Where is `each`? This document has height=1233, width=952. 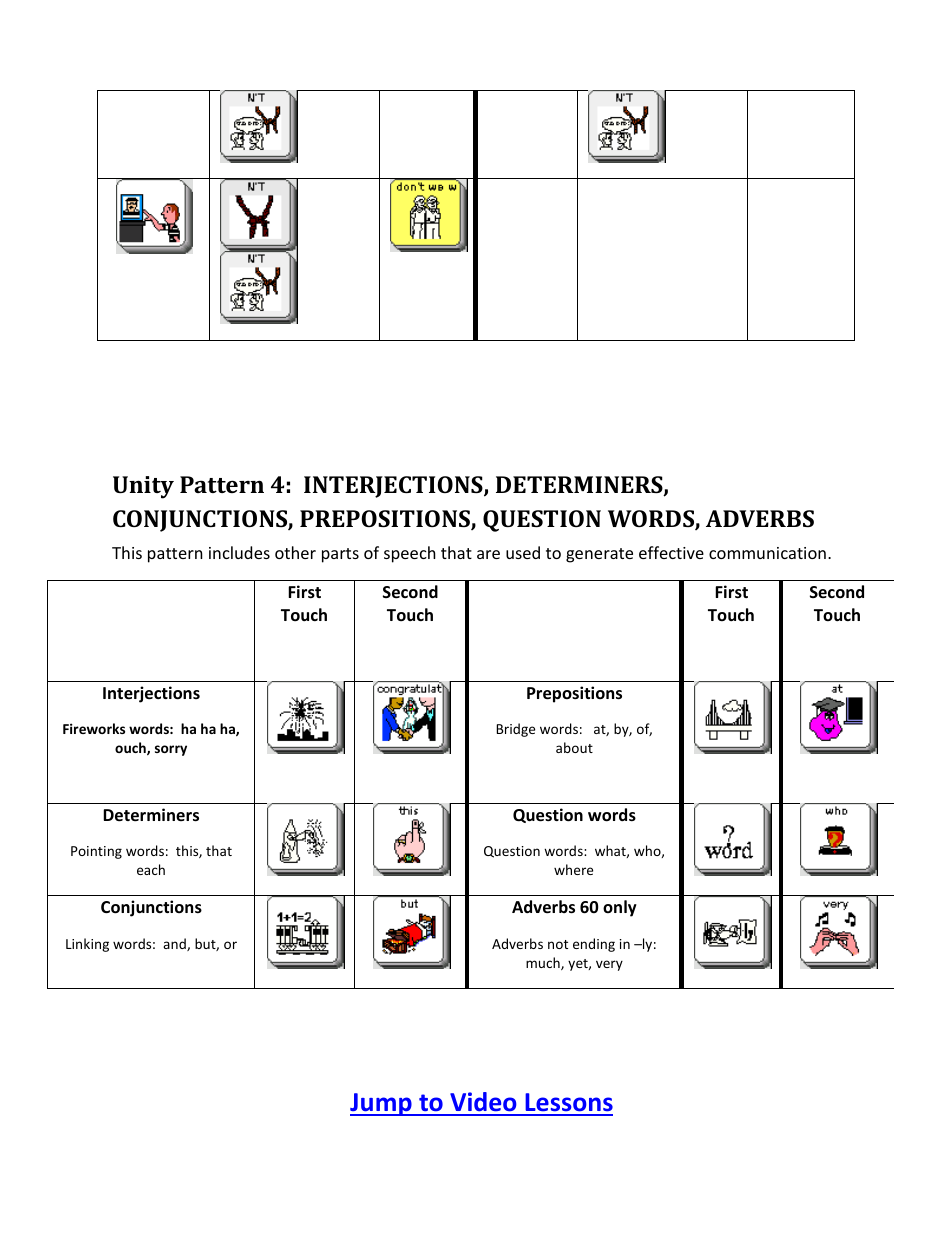
each is located at coordinates (151, 869).
